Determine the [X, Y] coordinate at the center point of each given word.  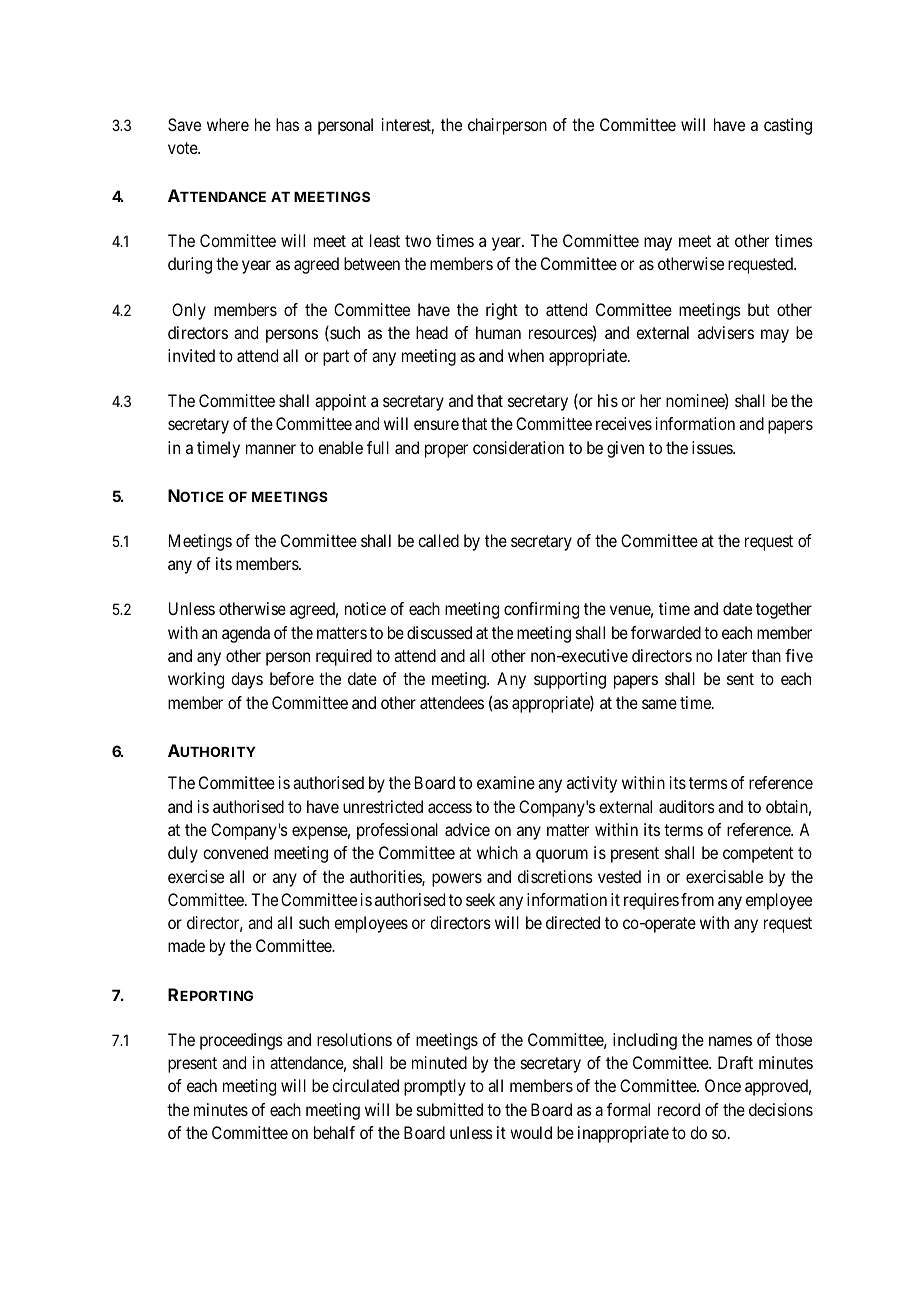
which [497, 852]
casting [788, 126]
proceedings [241, 1041]
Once [723, 1085]
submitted [450, 1109]
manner [271, 449]
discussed [439, 632]
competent [758, 855]
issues [713, 447]
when [526, 355]
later [732, 655]
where [228, 124]
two [418, 241]
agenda [246, 634]
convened [235, 852]
